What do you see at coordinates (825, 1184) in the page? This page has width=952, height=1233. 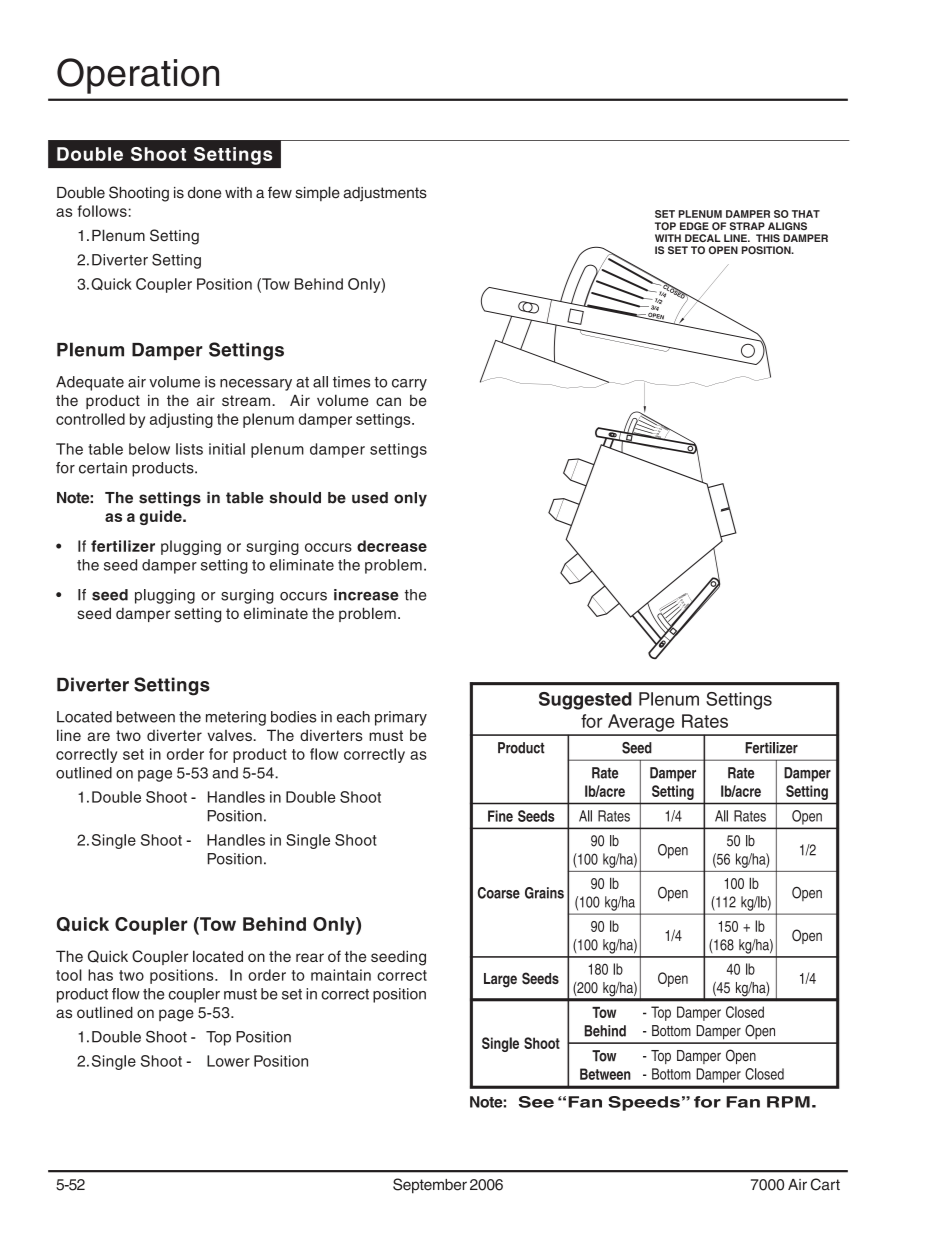 I see `Cart` at bounding box center [825, 1184].
